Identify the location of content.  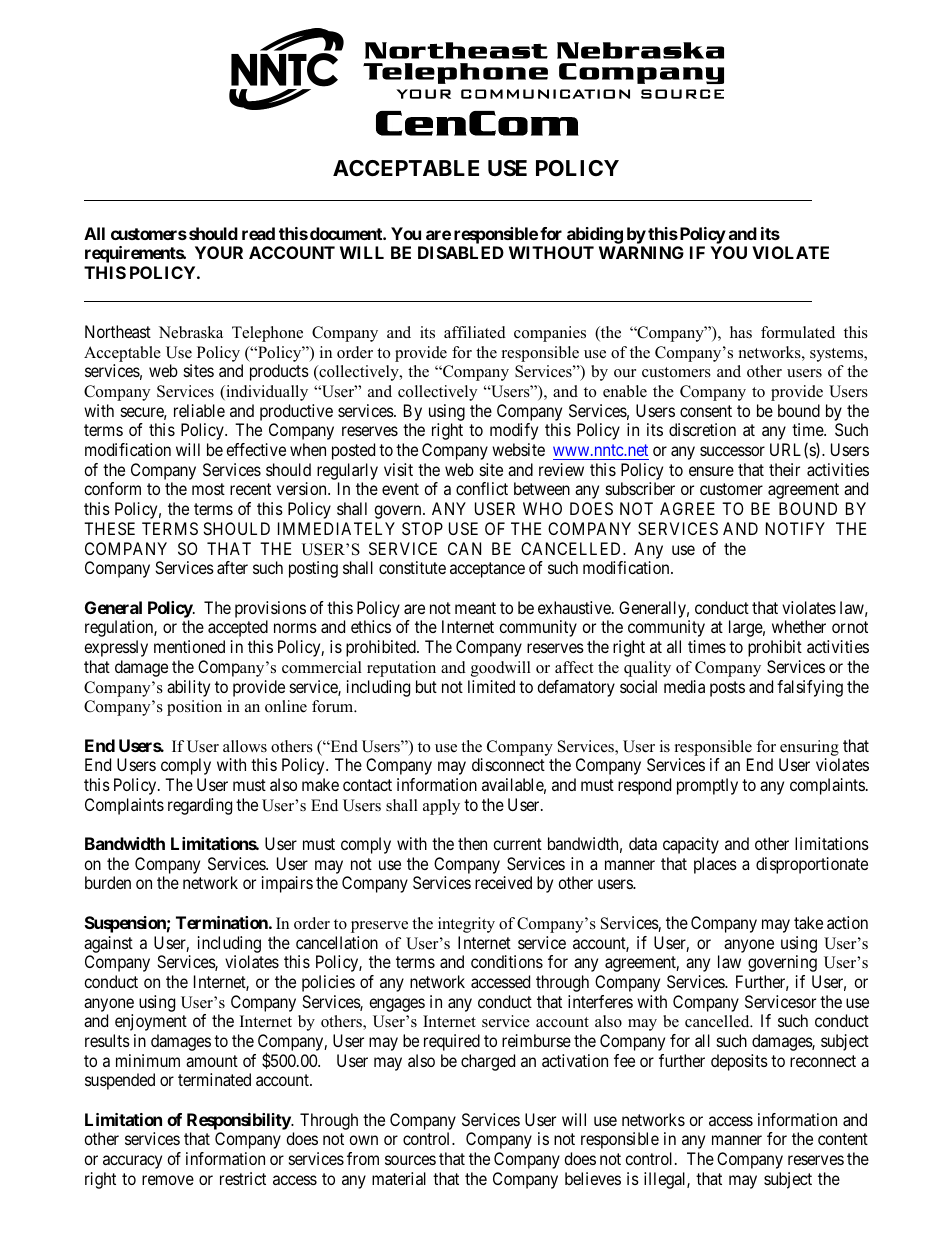
(843, 1139).
